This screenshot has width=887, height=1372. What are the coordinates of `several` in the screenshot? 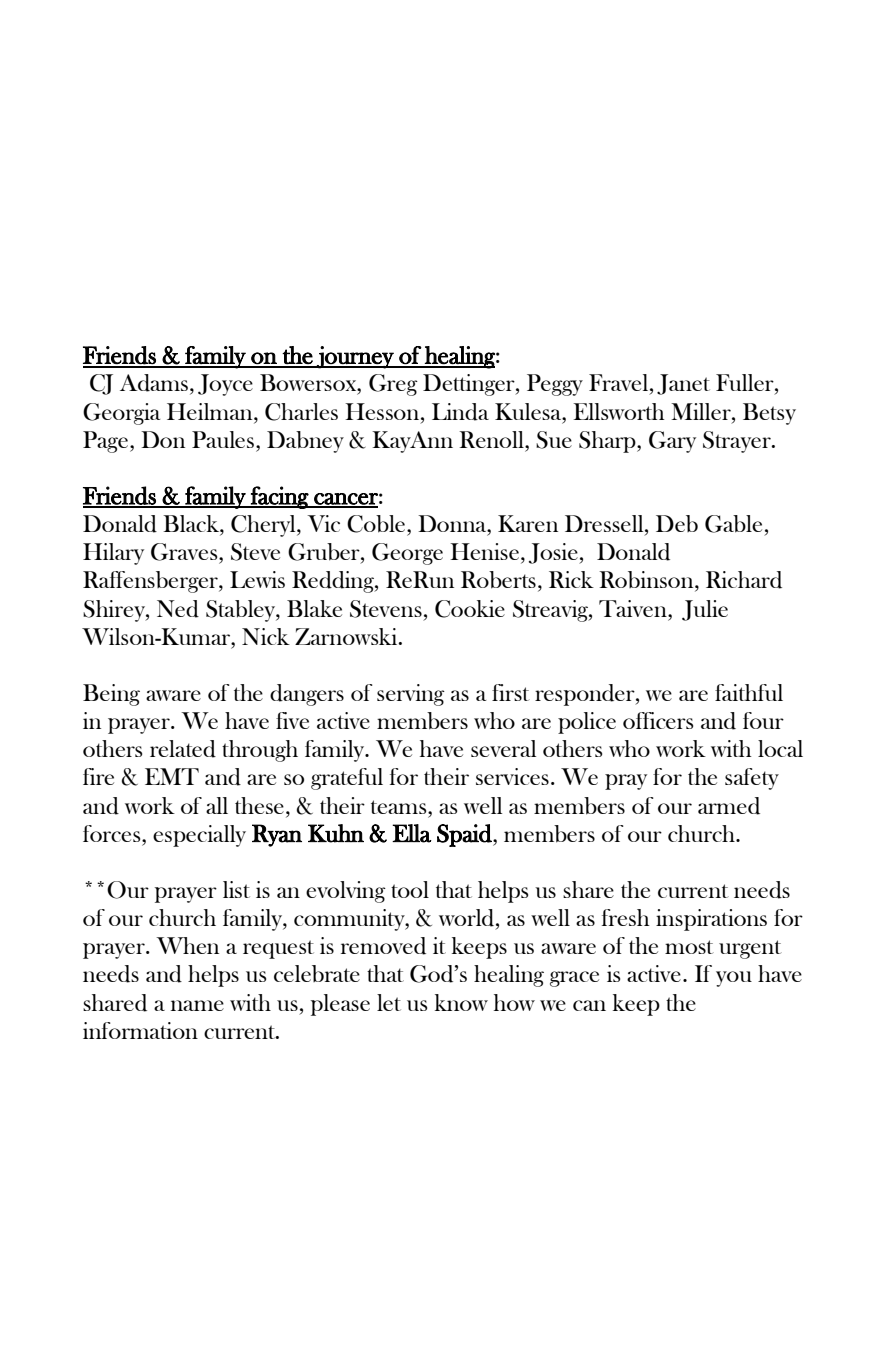 It's located at (503, 748).
